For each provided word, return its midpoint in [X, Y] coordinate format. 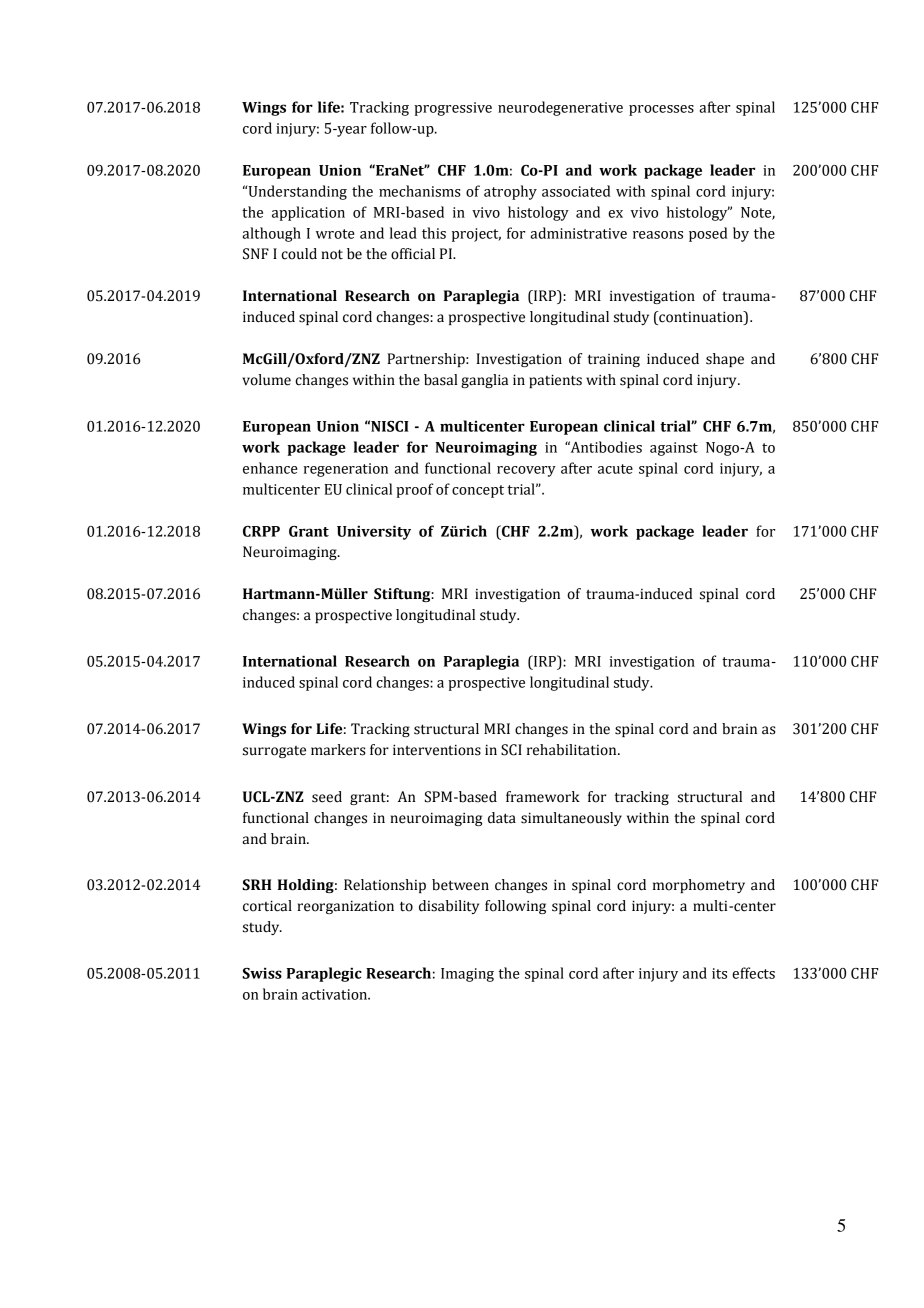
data [502, 818]
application [308, 213]
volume [266, 380]
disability [449, 907]
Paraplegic [324, 974]
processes [661, 110]
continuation [701, 318]
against [674, 449]
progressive [453, 109]
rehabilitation [573, 750]
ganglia [484, 381]
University [374, 532]
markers [338, 750]
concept [478, 491]
